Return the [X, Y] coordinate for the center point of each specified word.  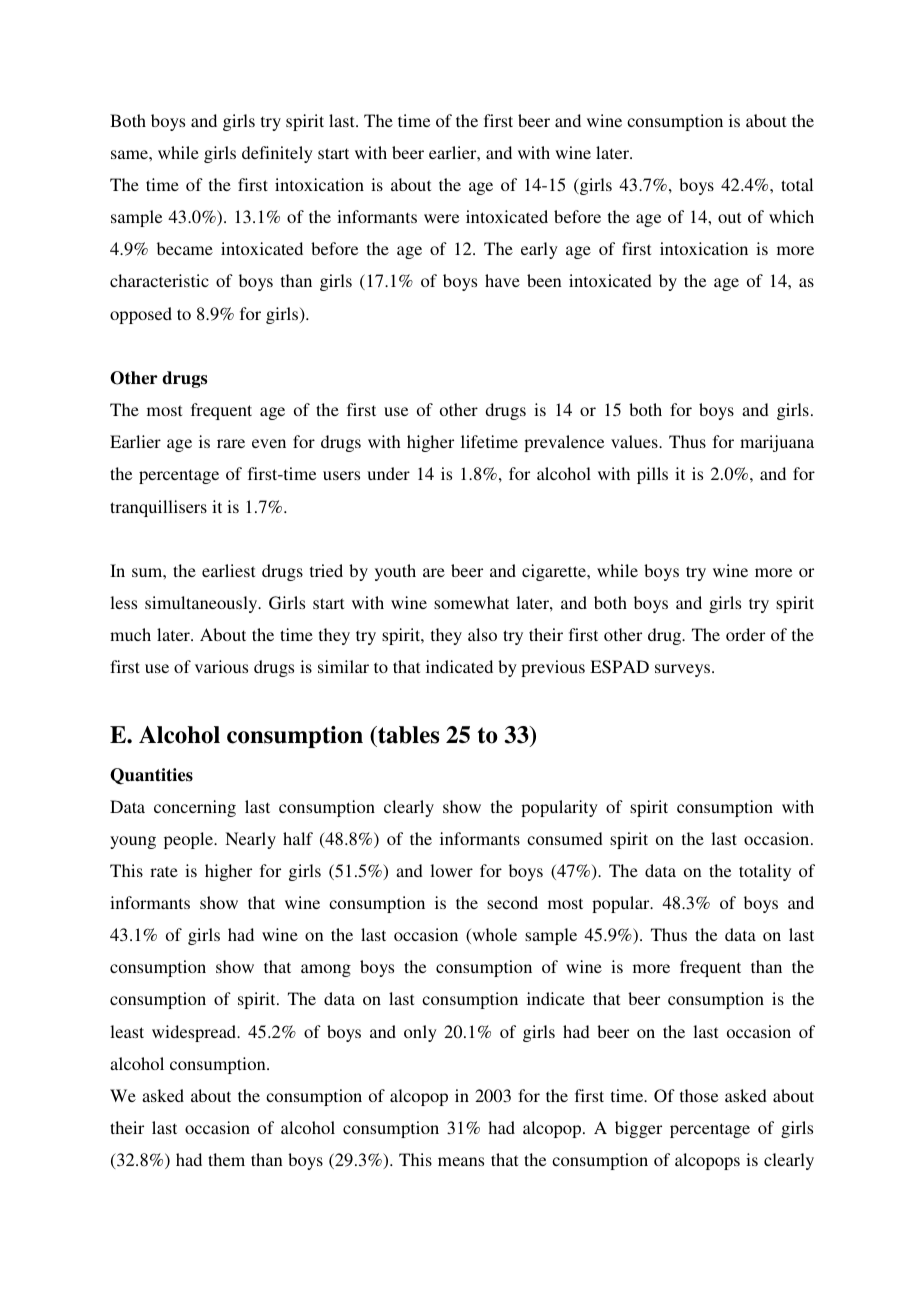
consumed [565, 838]
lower [451, 870]
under [388, 473]
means [461, 1161]
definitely [277, 154]
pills [652, 475]
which [791, 216]
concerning [195, 808]
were [441, 218]
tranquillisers [158, 508]
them [226, 1159]
